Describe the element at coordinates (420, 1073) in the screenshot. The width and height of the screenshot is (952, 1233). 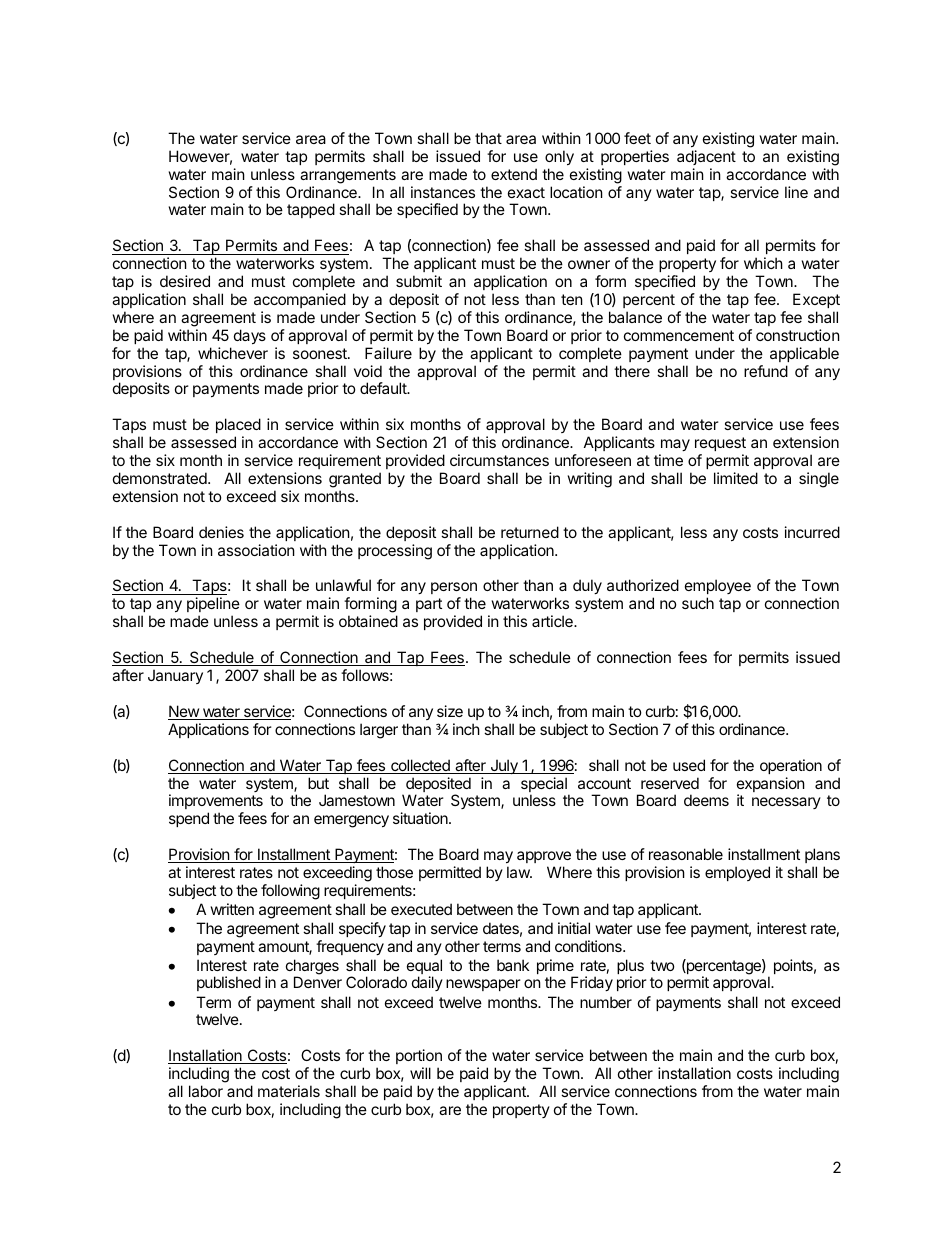
I see `will` at that location.
